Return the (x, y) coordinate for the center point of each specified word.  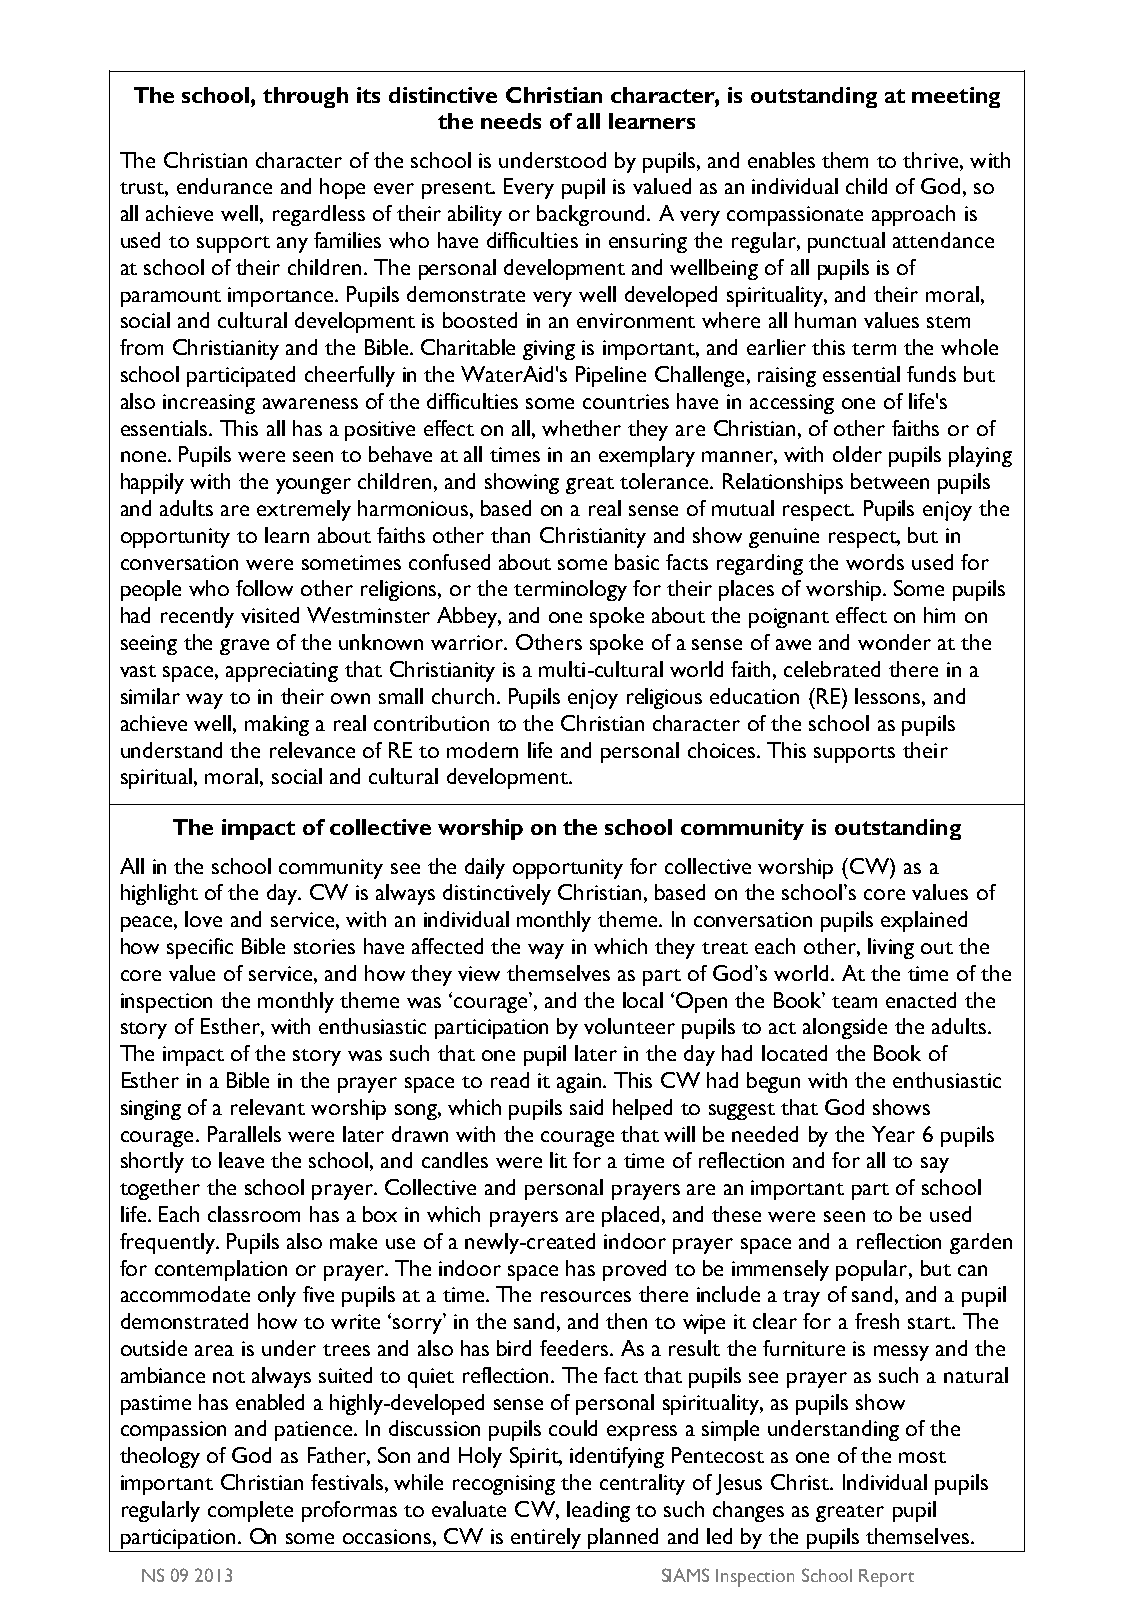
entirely (546, 1538)
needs (511, 121)
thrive (930, 160)
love (203, 919)
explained (924, 921)
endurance (224, 186)
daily (485, 868)
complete (250, 1511)
